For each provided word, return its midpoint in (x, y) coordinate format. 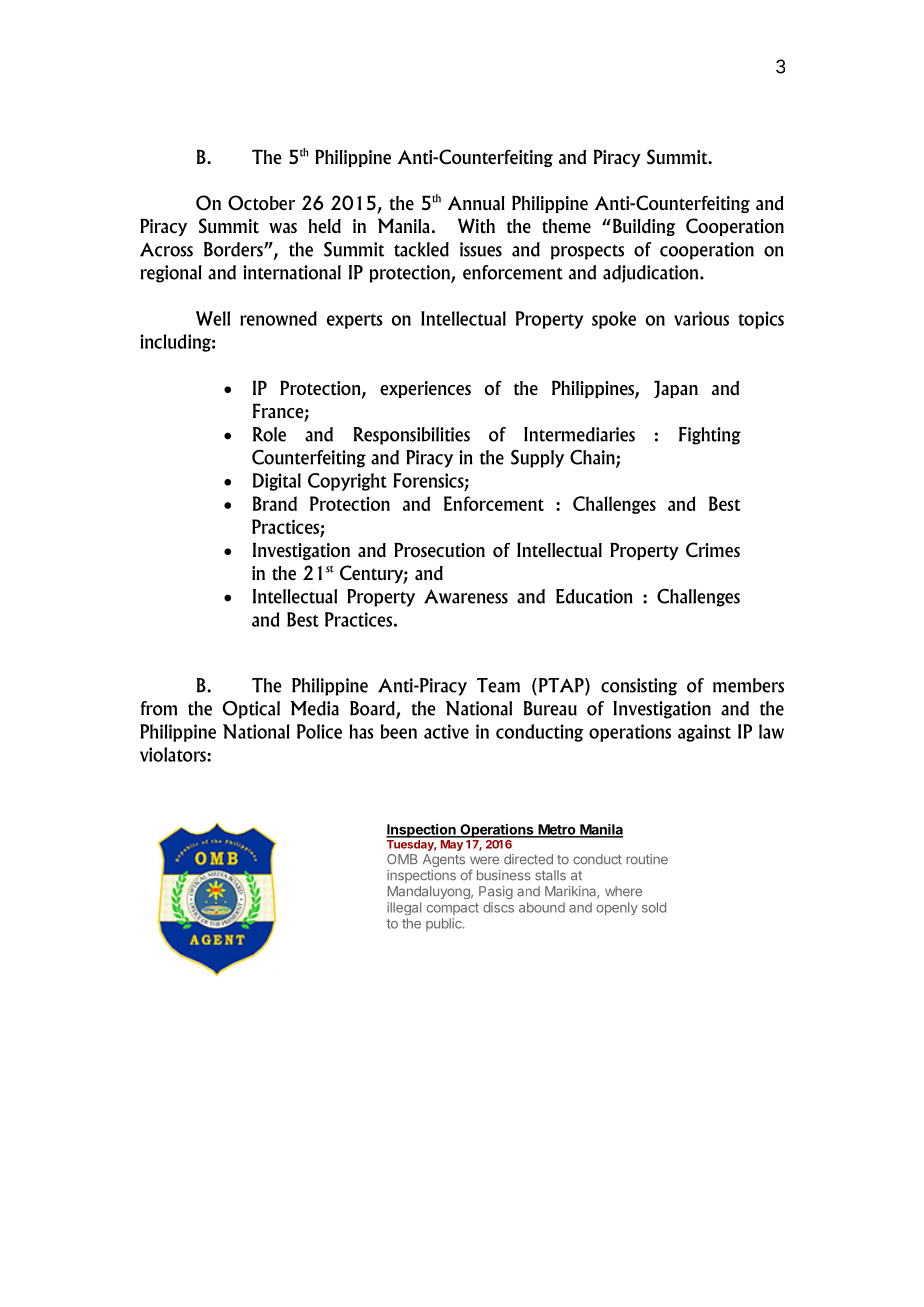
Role (269, 434)
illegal (404, 908)
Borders (234, 249)
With (476, 225)
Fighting (710, 436)
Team (498, 685)
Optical (251, 710)
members (748, 685)
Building (644, 227)
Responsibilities (412, 436)
